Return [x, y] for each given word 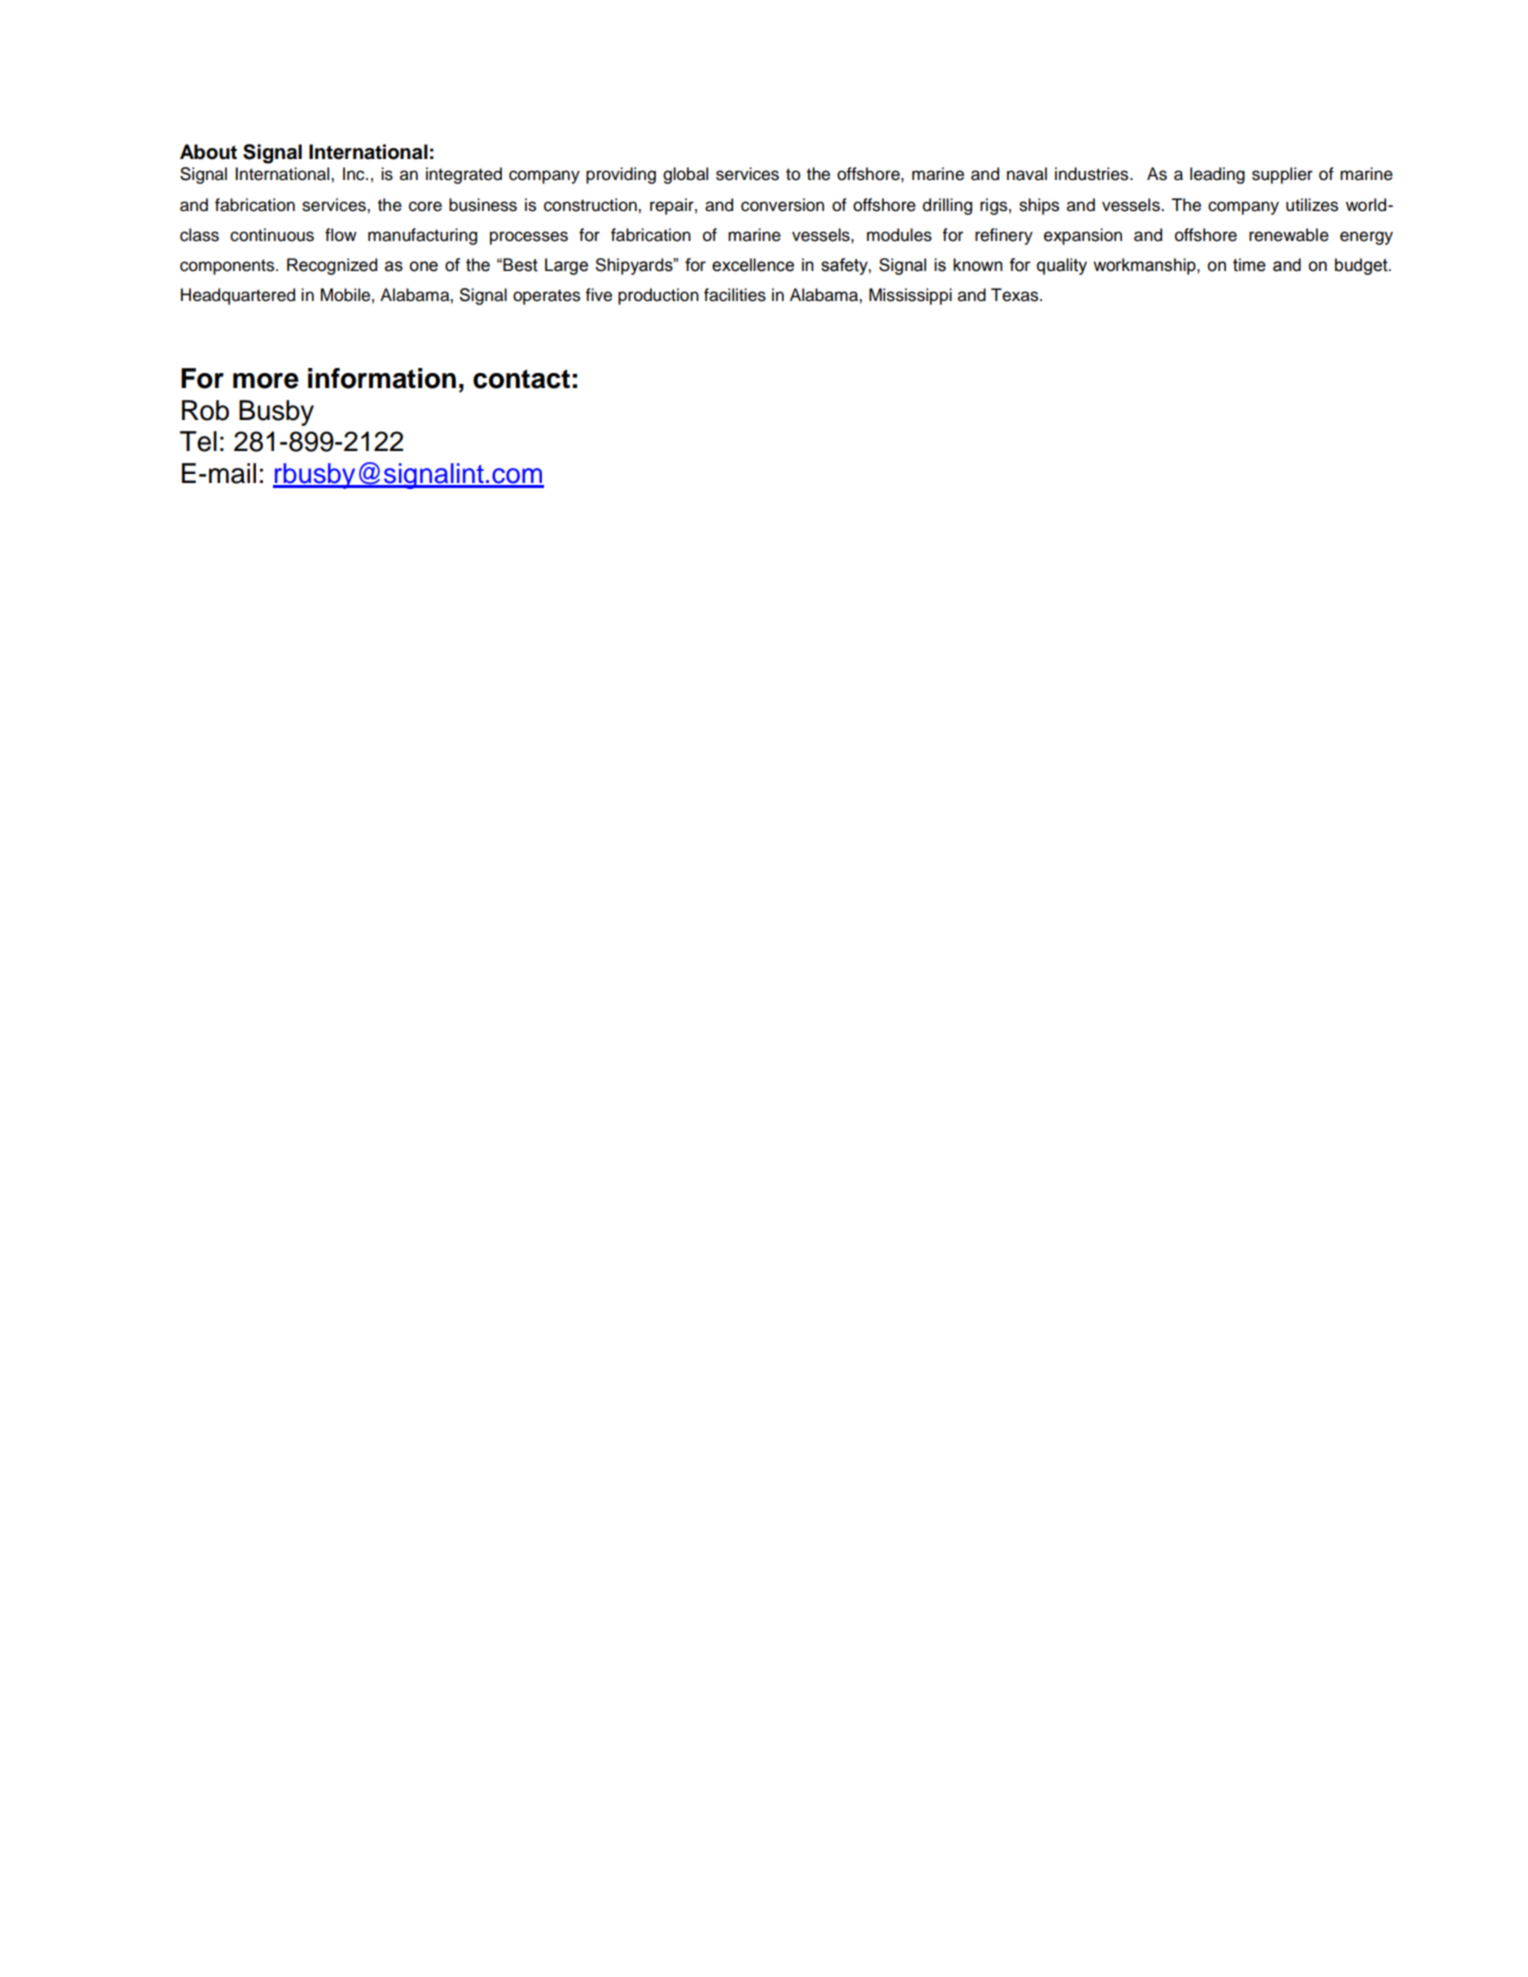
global [685, 175]
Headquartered [238, 296]
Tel [198, 441]
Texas [1016, 295]
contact [521, 379]
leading [1217, 175]
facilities [735, 295]
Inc [355, 174]
